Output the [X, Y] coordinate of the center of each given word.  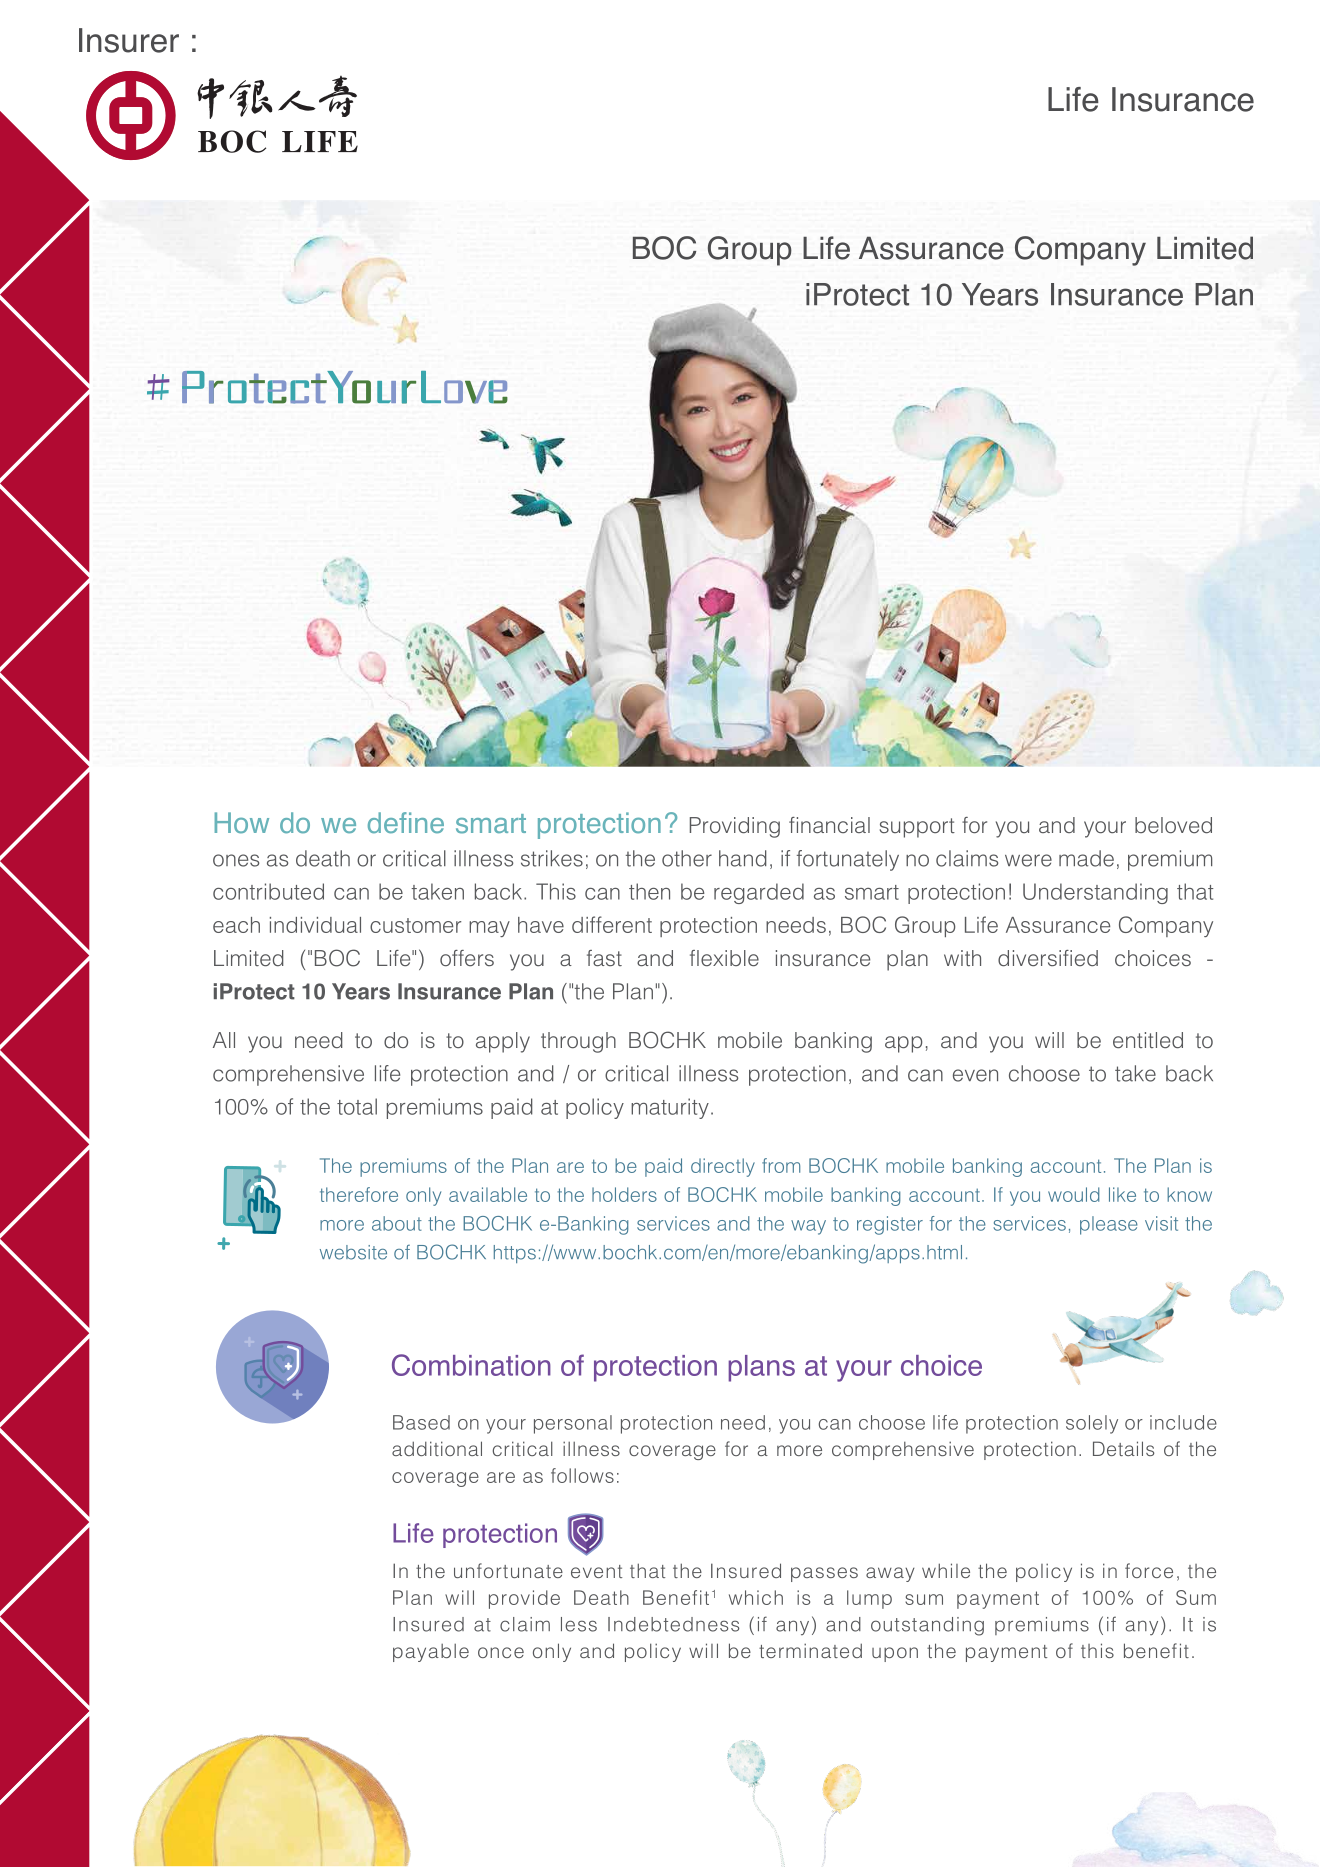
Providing [735, 827]
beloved [1173, 825]
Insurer [129, 40]
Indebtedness [673, 1624]
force [1149, 1570]
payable [431, 1653]
